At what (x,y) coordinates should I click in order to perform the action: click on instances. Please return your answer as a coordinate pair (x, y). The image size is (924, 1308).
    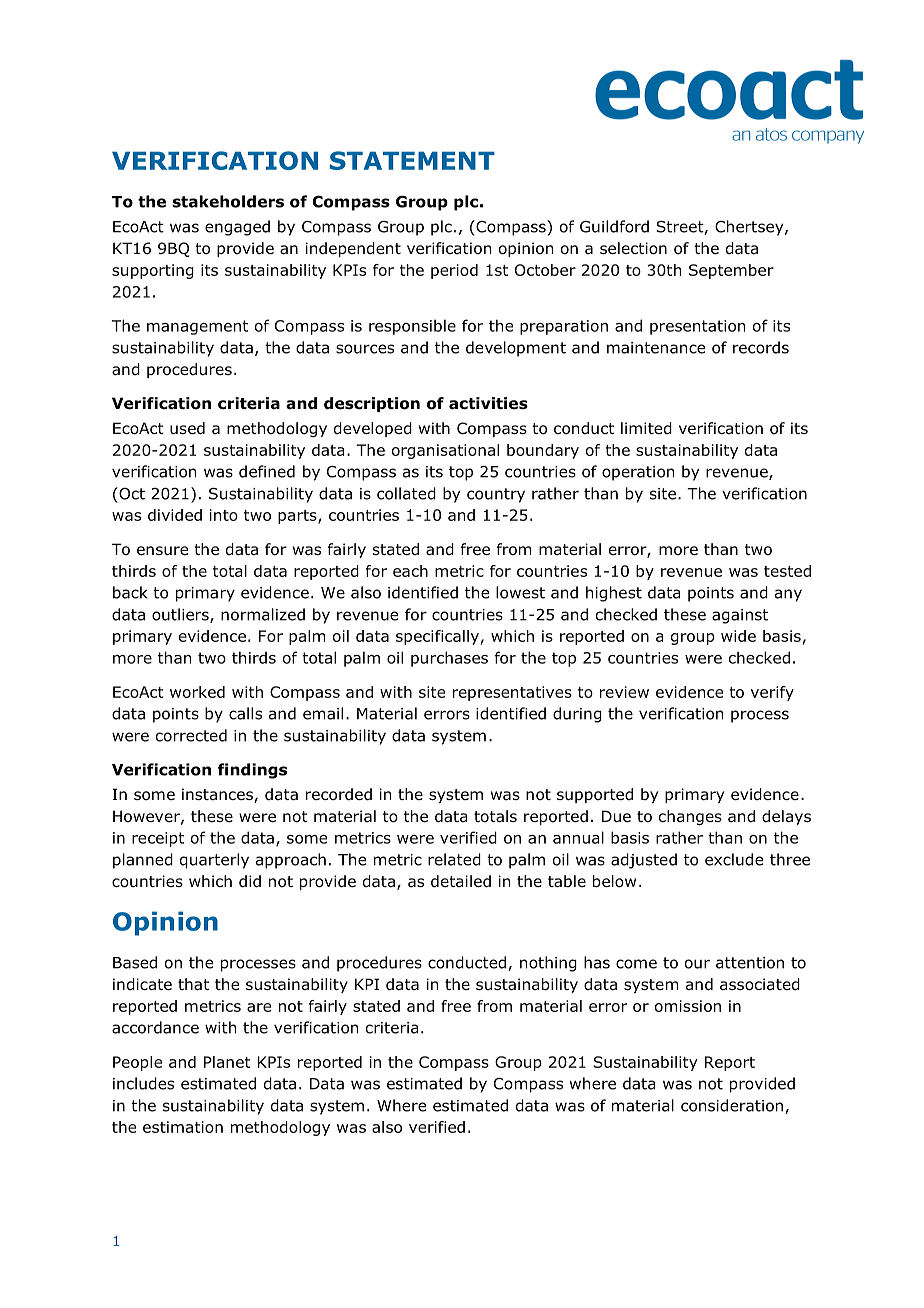
    Looking at the image, I should click on (218, 795).
